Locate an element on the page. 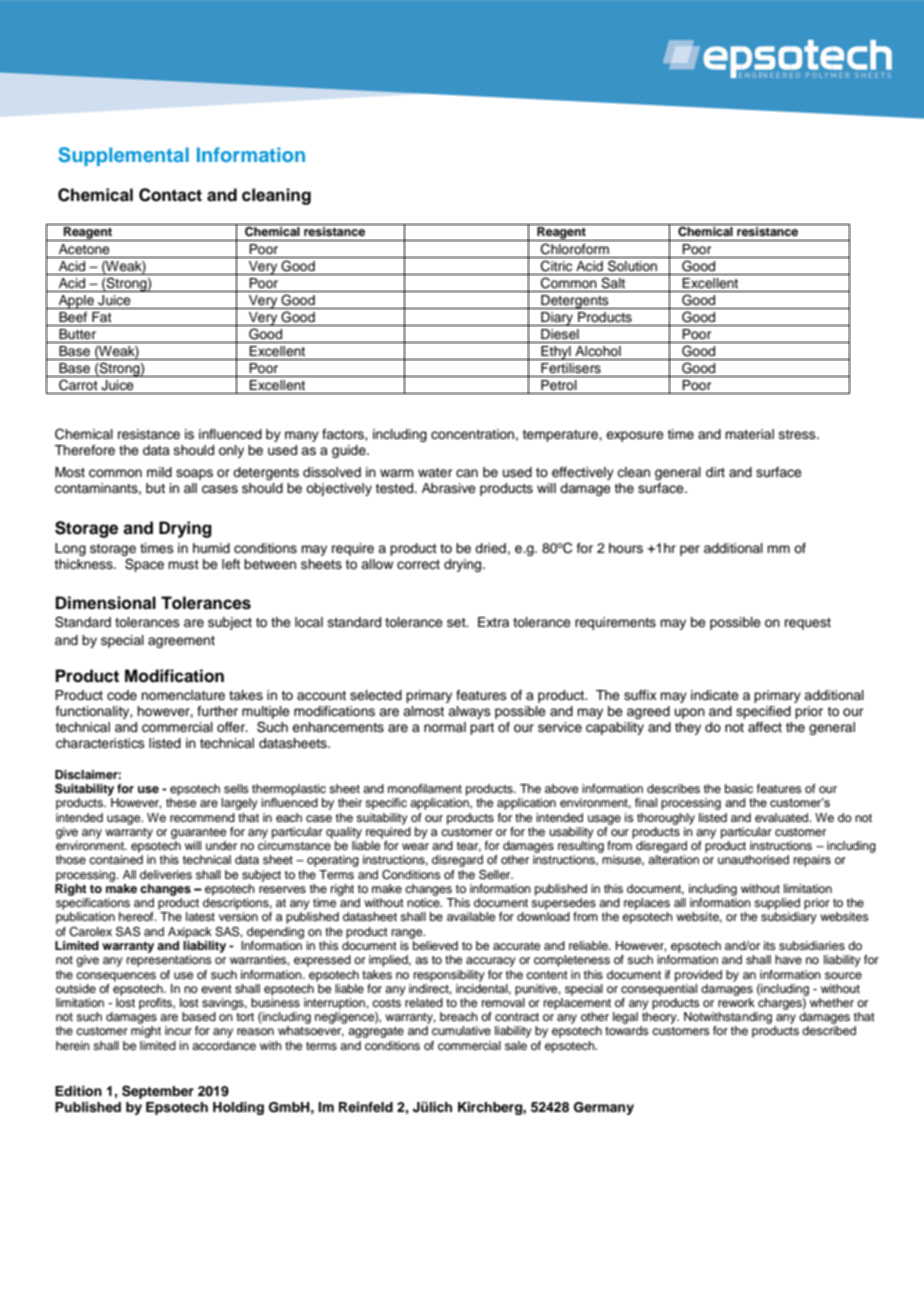  affect is located at coordinates (765, 727).
